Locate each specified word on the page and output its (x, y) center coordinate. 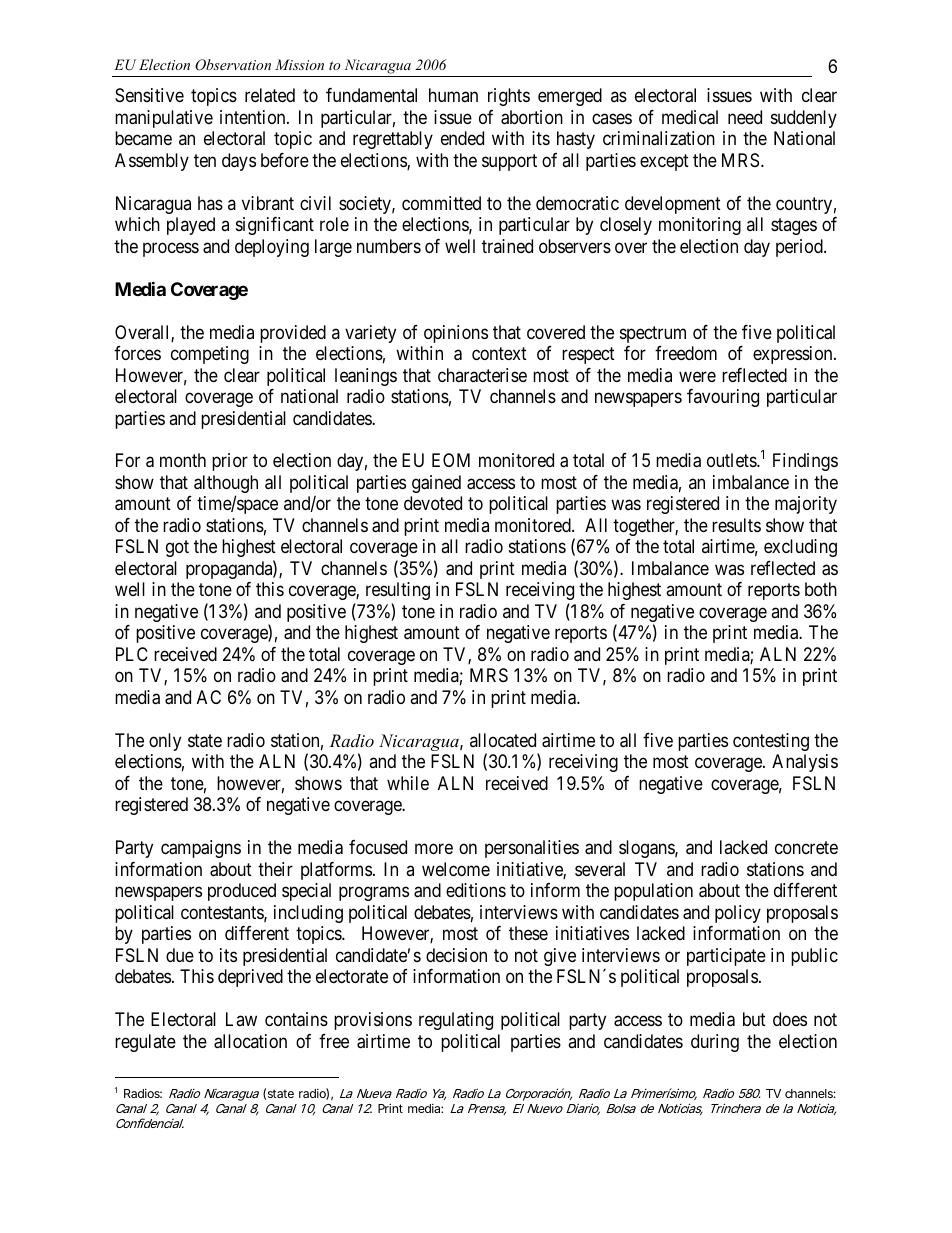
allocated (503, 740)
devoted (433, 503)
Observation (233, 65)
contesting (771, 742)
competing (210, 355)
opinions (456, 334)
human (453, 95)
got (177, 549)
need (745, 117)
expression (794, 355)
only (165, 742)
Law (241, 1019)
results (736, 525)
